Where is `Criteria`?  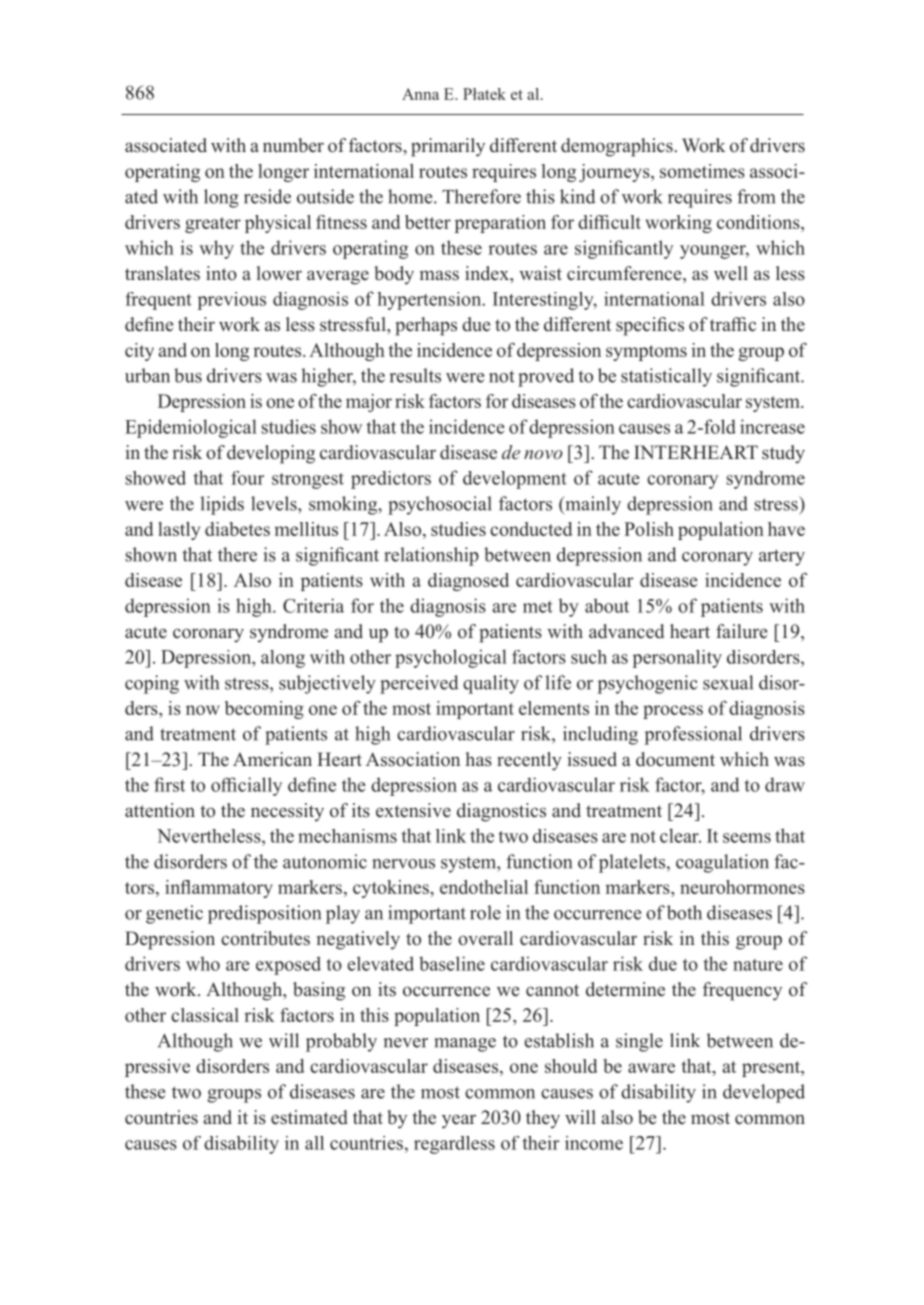
Criteria is located at coordinates (313, 605).
